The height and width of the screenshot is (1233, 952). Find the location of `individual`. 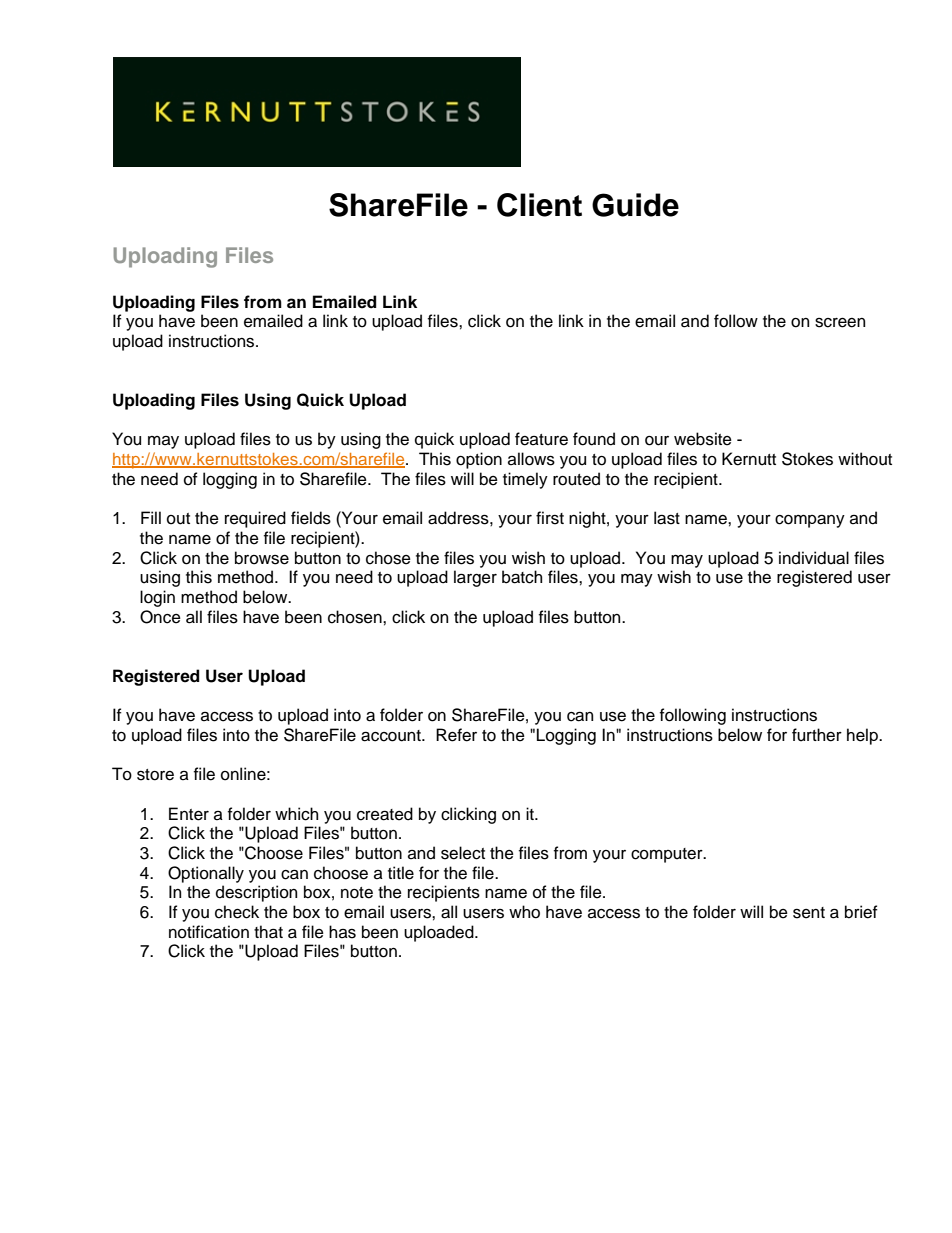

individual is located at coordinates (814, 558).
